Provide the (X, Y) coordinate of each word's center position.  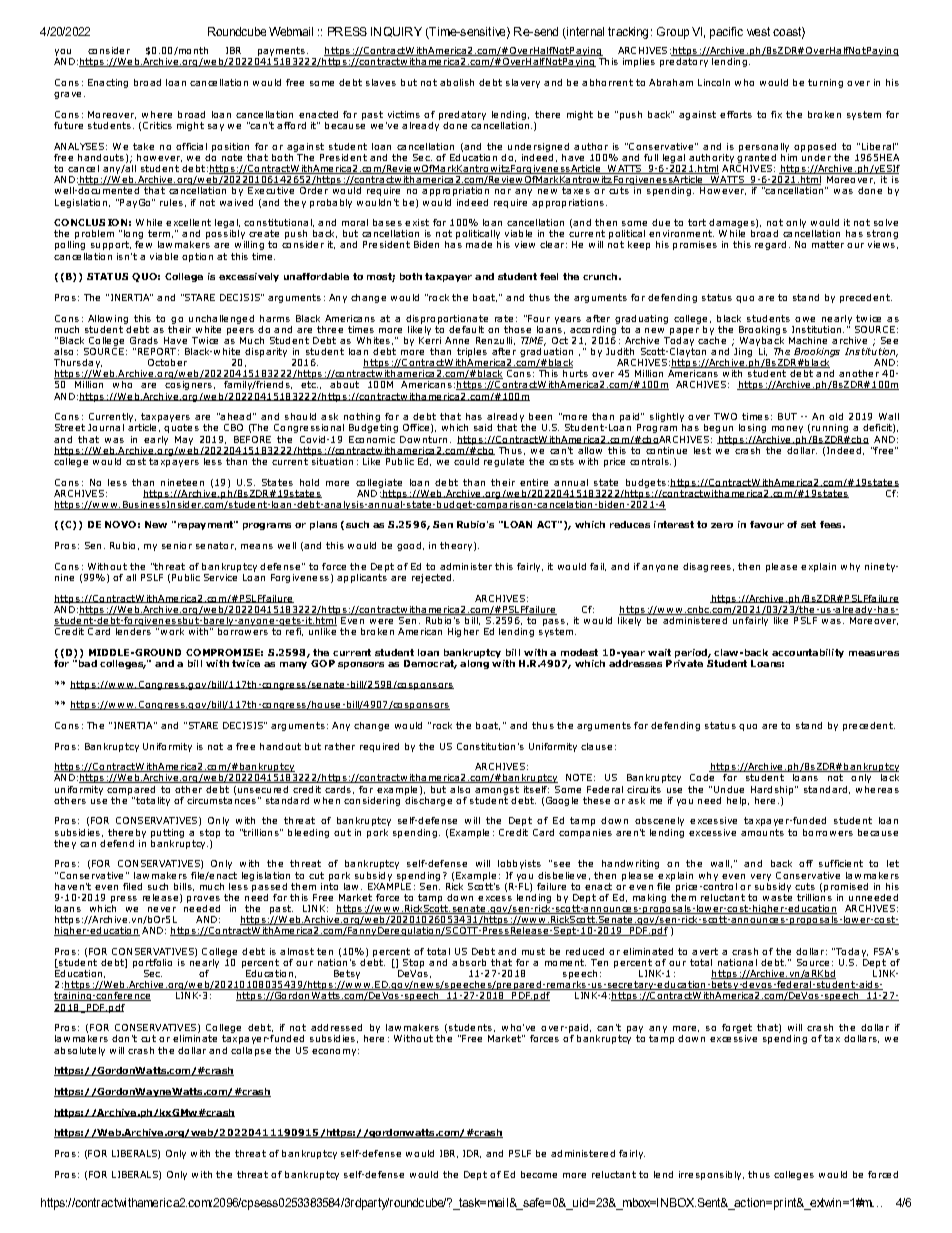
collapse (251, 1051)
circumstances (221, 799)
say (216, 127)
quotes (181, 428)
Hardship (773, 790)
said (483, 427)
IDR (472, 1154)
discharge (428, 800)
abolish (457, 82)
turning (825, 83)
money (787, 429)
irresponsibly (711, 1175)
